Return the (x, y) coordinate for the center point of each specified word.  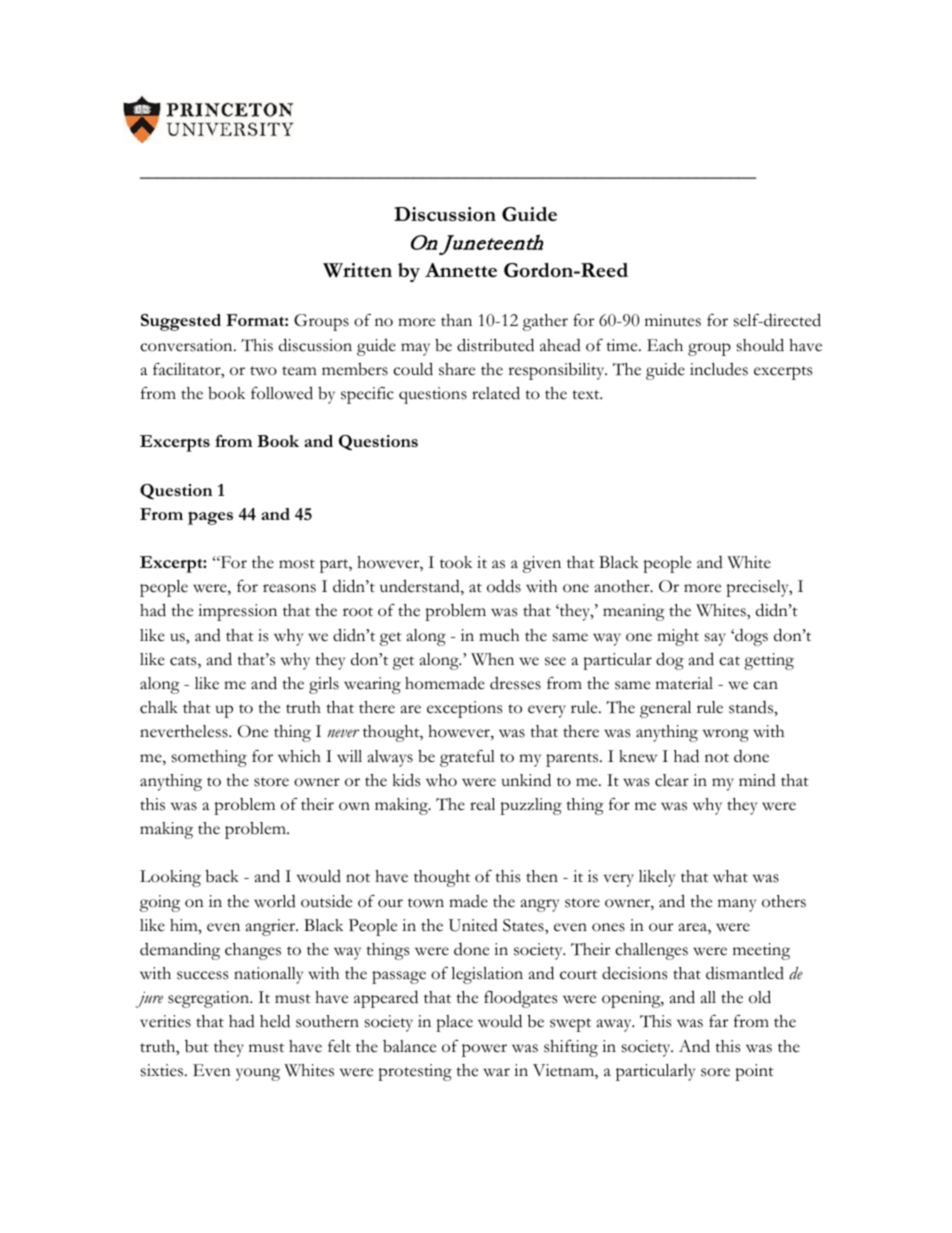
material (684, 683)
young (258, 1074)
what (730, 876)
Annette (461, 270)
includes (719, 369)
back (222, 876)
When (492, 659)
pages (210, 518)
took (456, 562)
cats (184, 662)
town (426, 903)
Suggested (181, 322)
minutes (673, 320)
